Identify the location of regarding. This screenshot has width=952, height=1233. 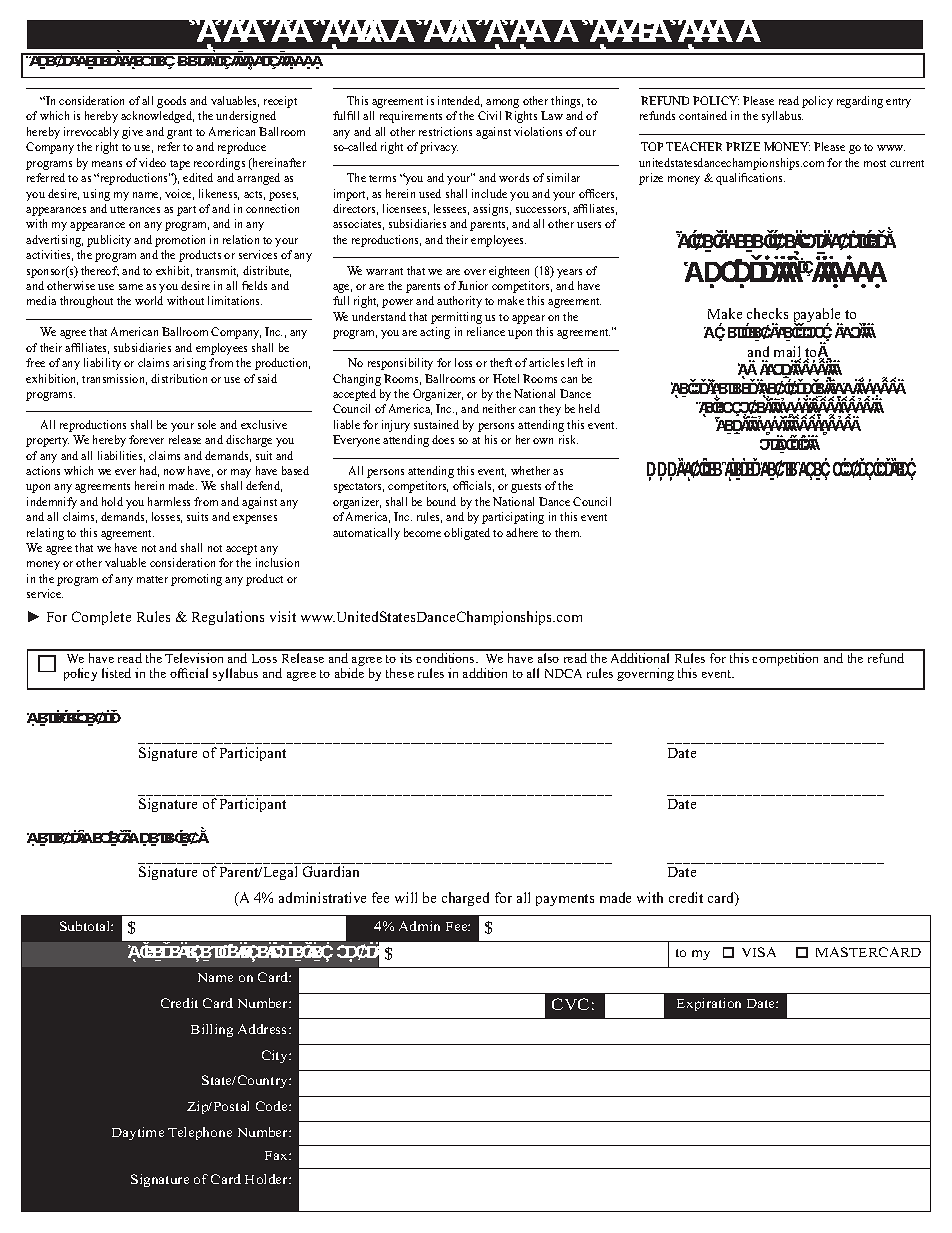
(860, 102).
